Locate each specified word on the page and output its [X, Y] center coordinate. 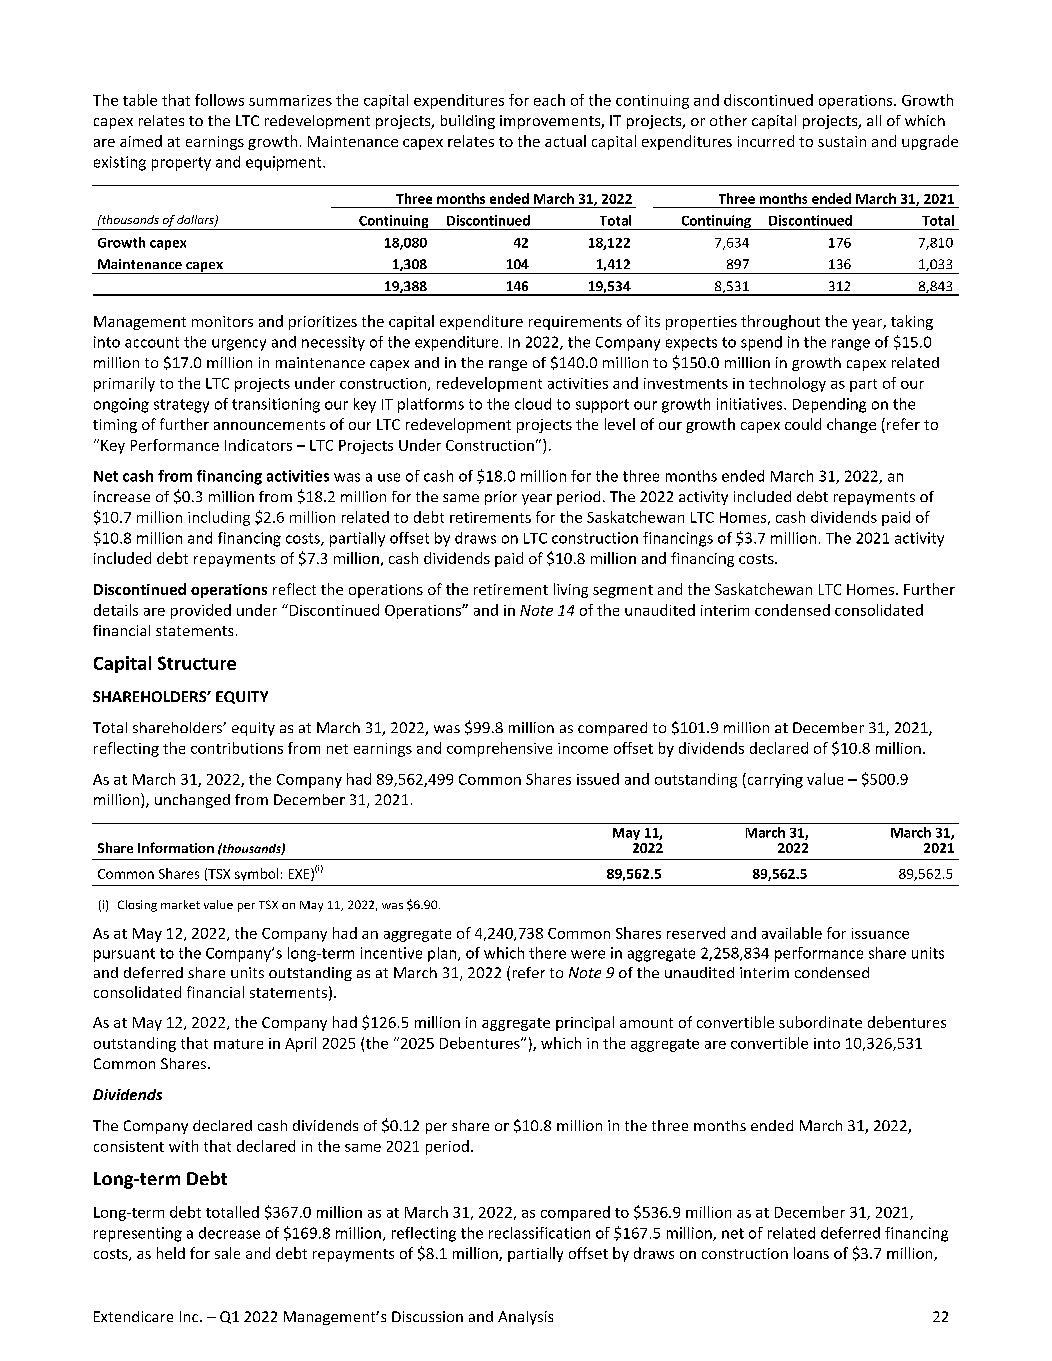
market [180, 904]
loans [811, 1253]
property [181, 164]
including [219, 518]
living [571, 590]
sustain [842, 141]
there [547, 953]
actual [565, 141]
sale [227, 1253]
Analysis [525, 1318]
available [792, 933]
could [803, 424]
